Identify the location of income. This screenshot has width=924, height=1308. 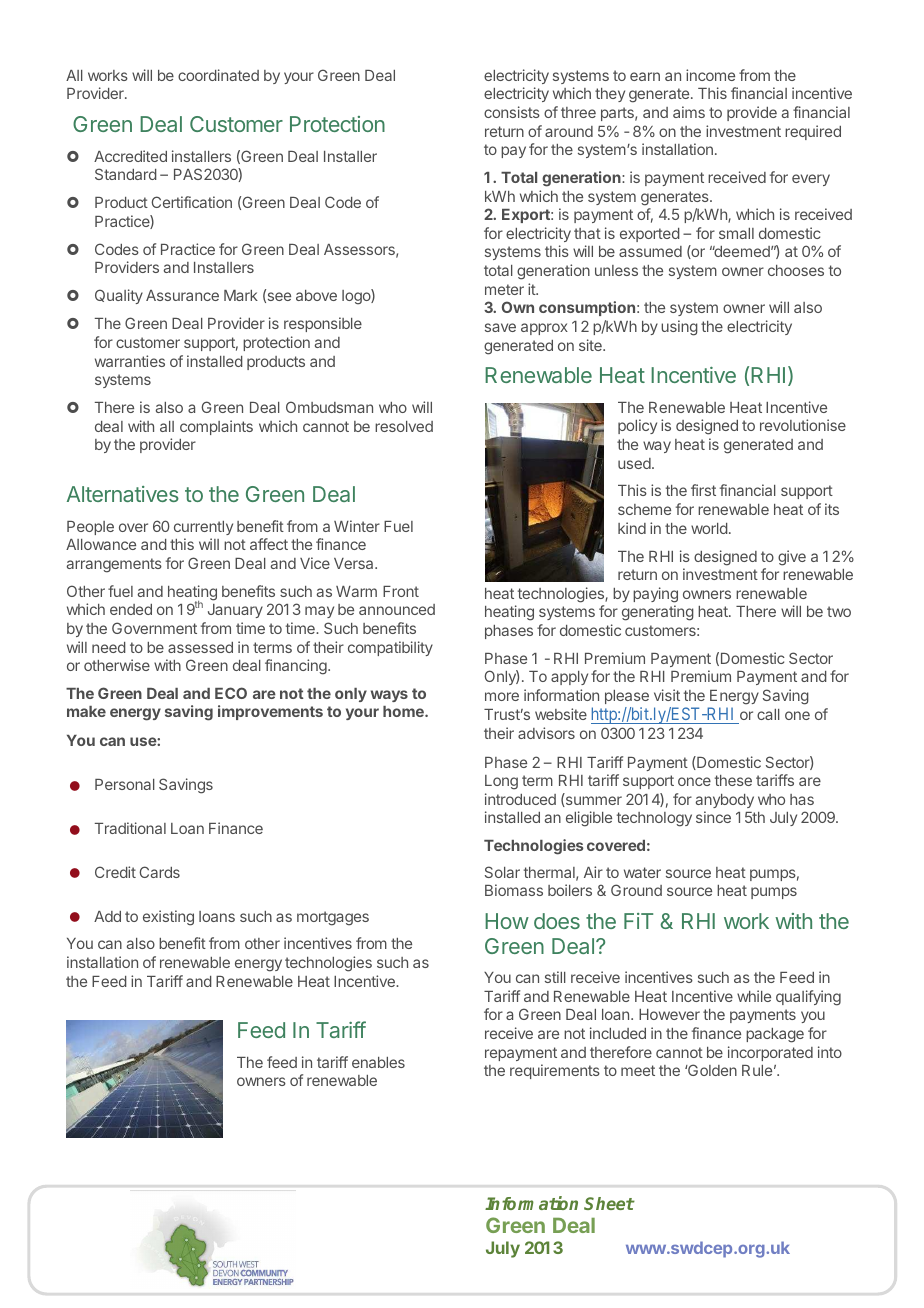
(710, 75).
